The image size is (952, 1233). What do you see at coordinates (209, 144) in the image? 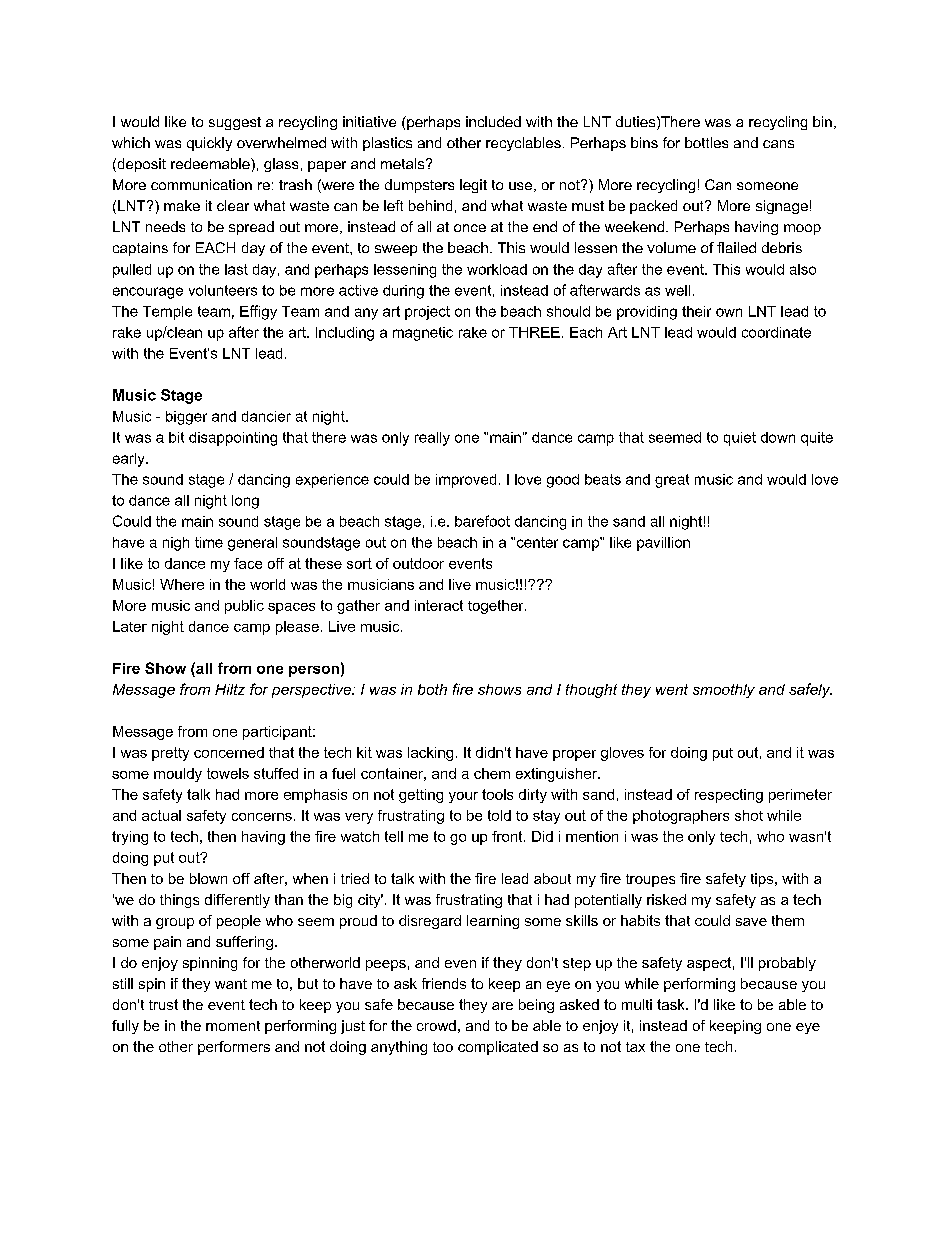
I see `quickly` at bounding box center [209, 144].
